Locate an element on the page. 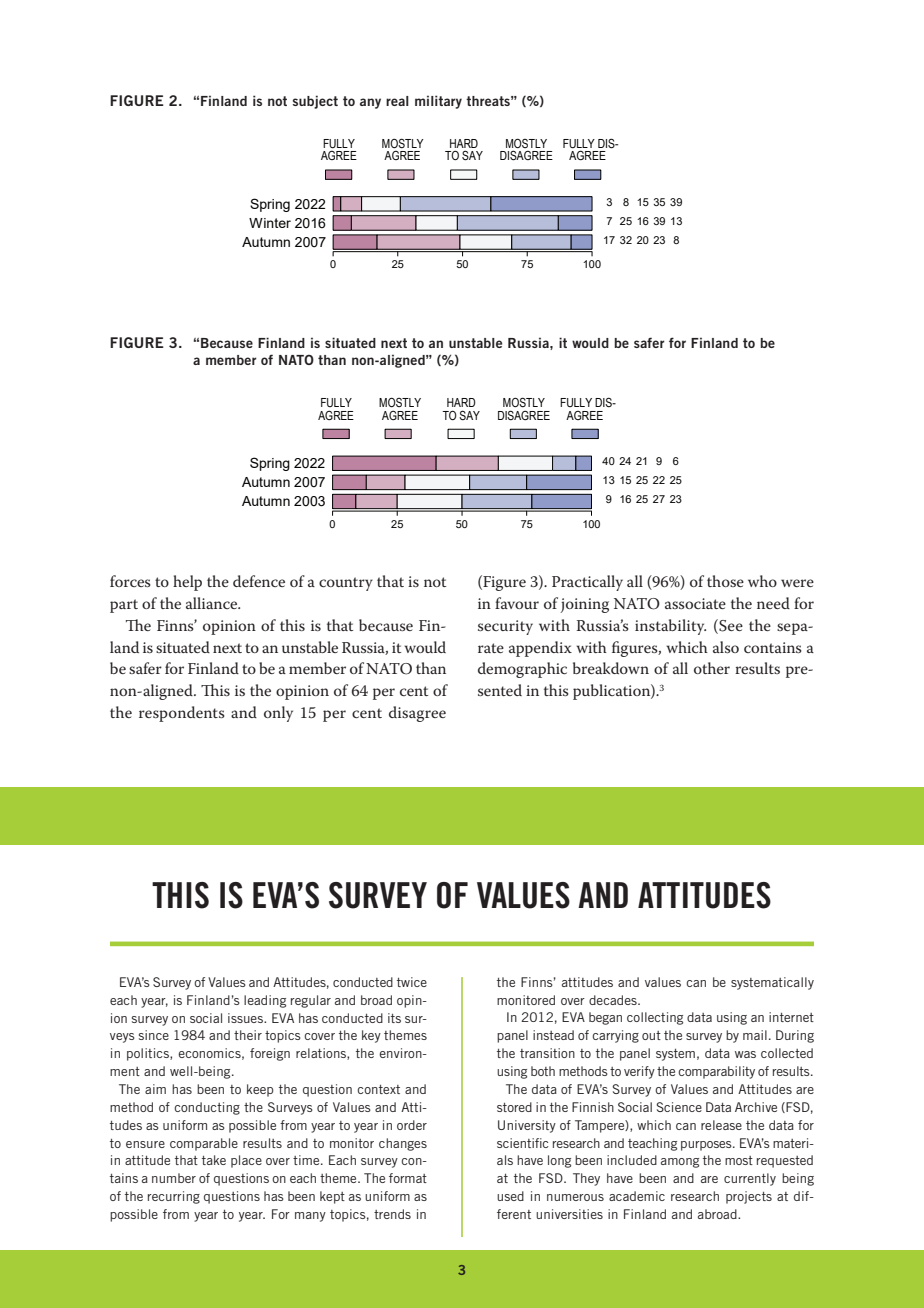 The width and height of the page is (924, 1308). favour is located at coordinates (517, 603).
